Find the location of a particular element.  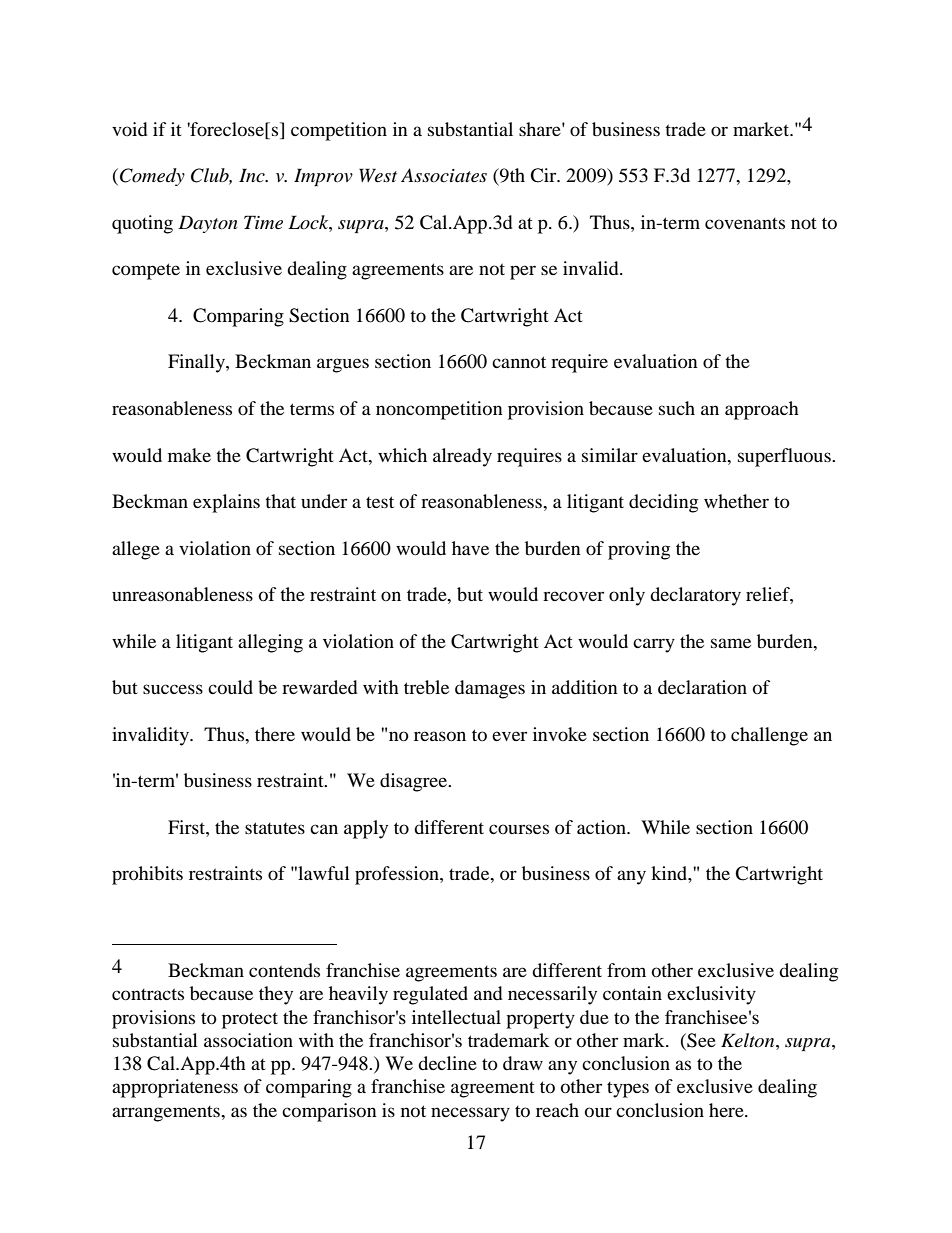

appropriateness is located at coordinates (175, 1088).
